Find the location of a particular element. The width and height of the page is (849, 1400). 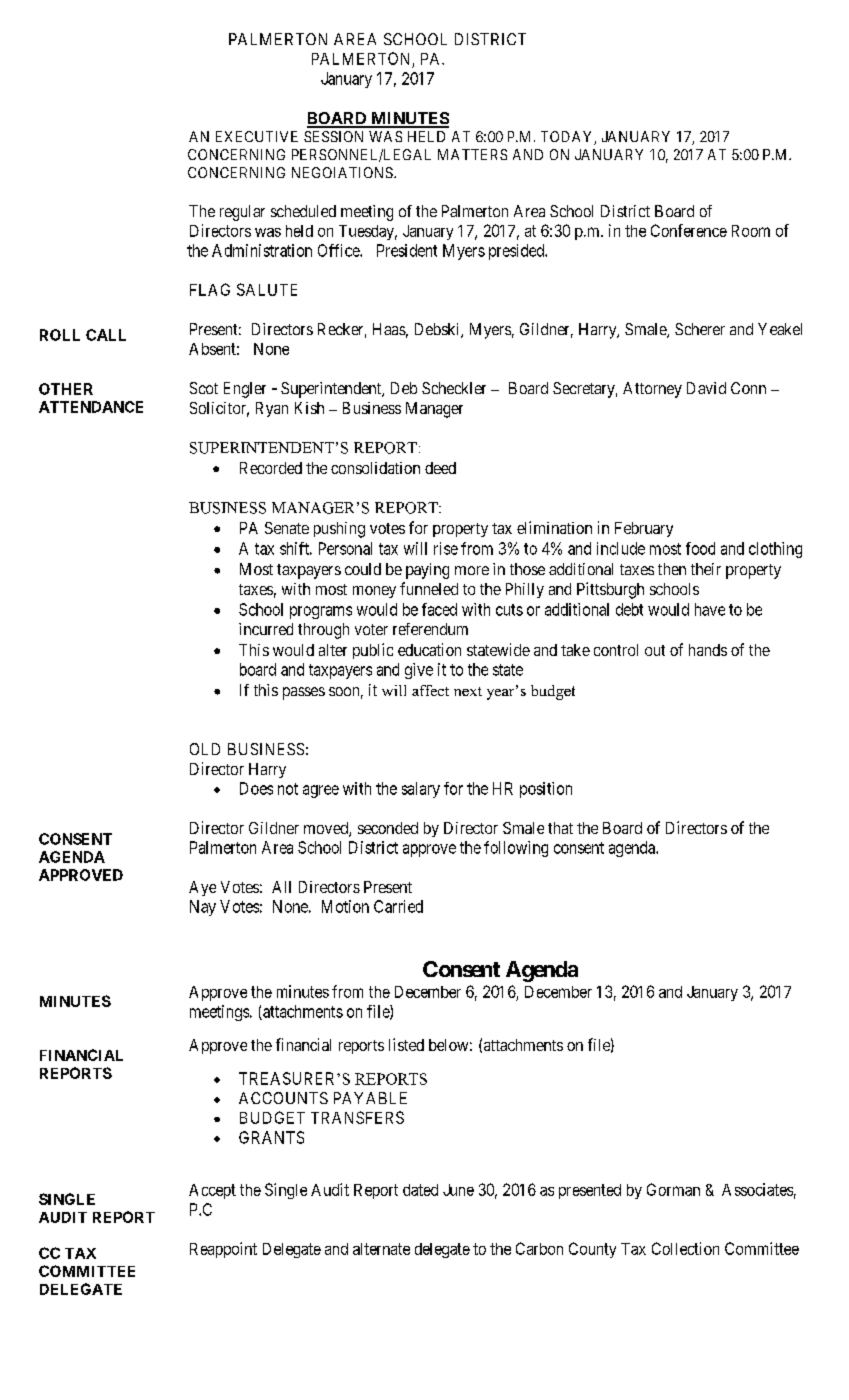

Conference is located at coordinates (689, 230).
